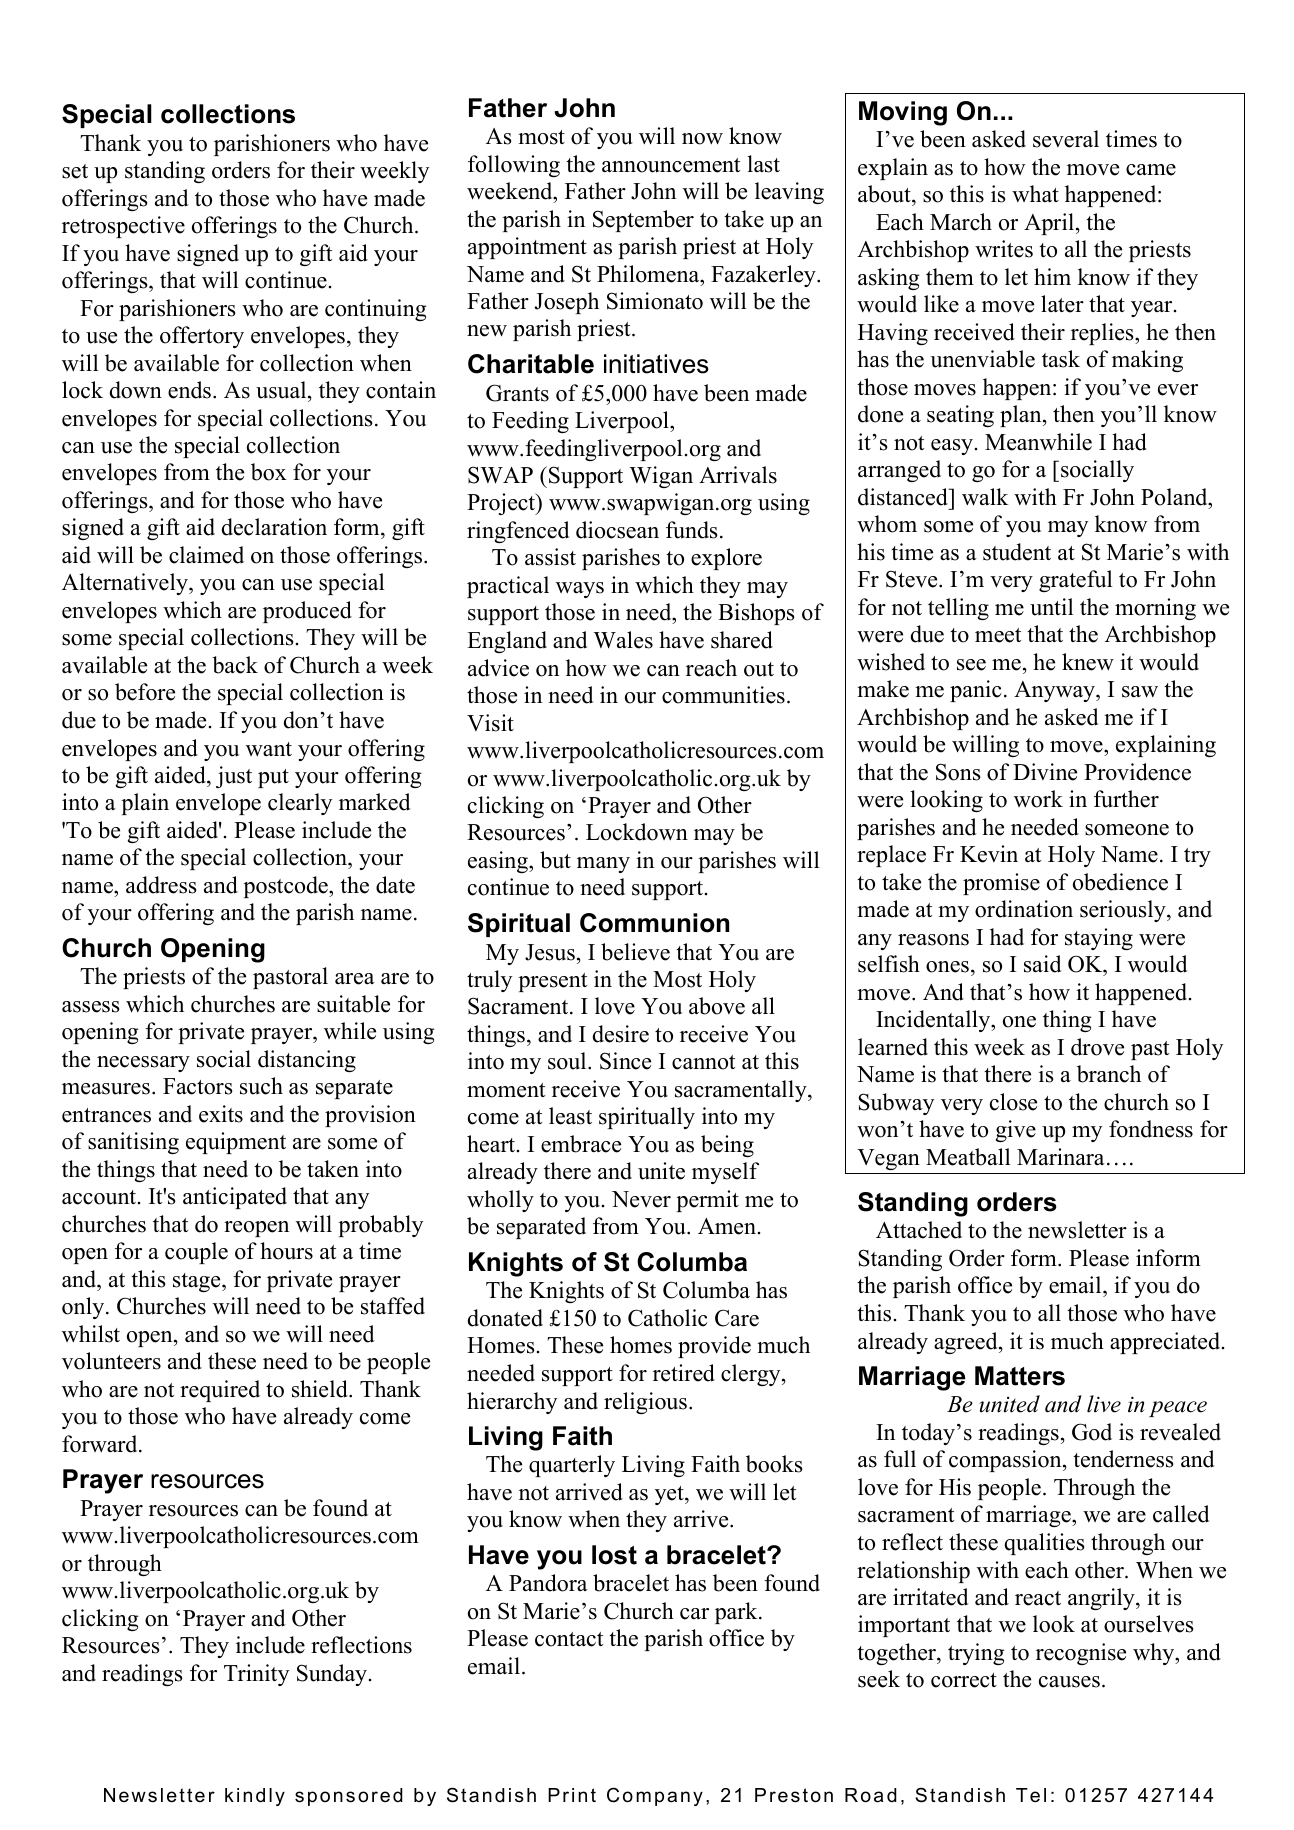 This page has height=1830, width=1294. What do you see at coordinates (255, 1797) in the page?
I see `kindly` at bounding box center [255, 1797].
